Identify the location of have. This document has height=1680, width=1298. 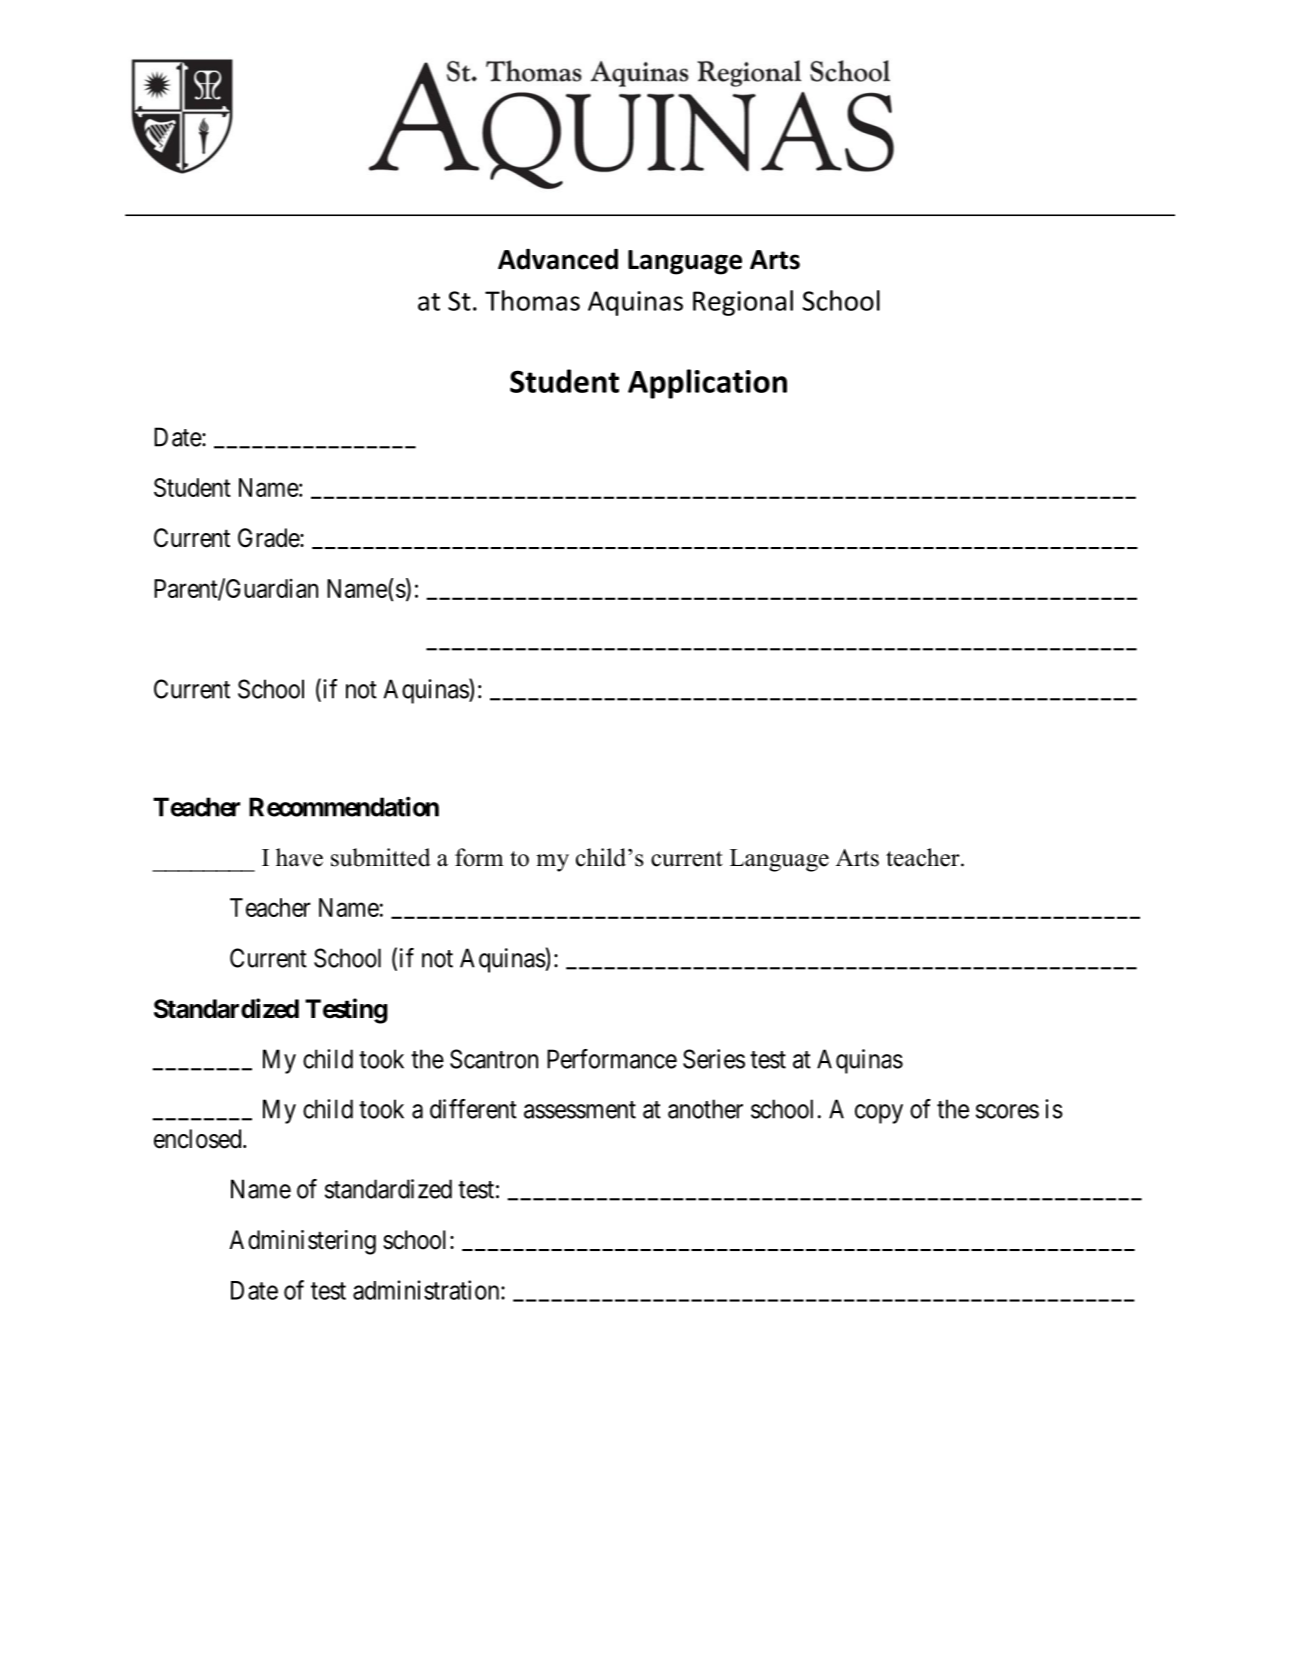
(299, 857).
